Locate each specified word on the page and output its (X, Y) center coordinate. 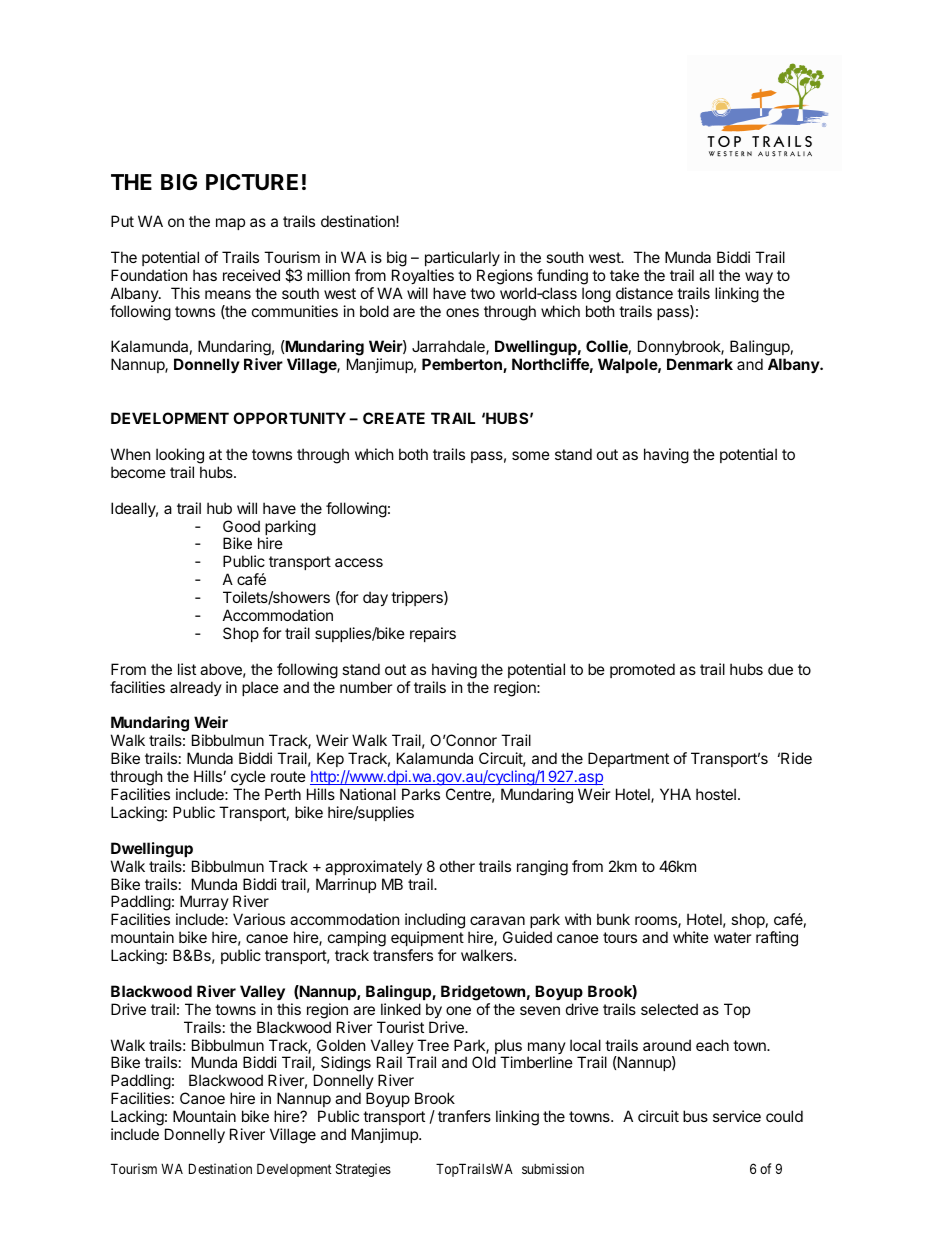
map (230, 224)
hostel (716, 794)
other (457, 866)
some (531, 455)
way (759, 278)
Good (241, 526)
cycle (248, 777)
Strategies (363, 1170)
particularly (462, 258)
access (359, 562)
